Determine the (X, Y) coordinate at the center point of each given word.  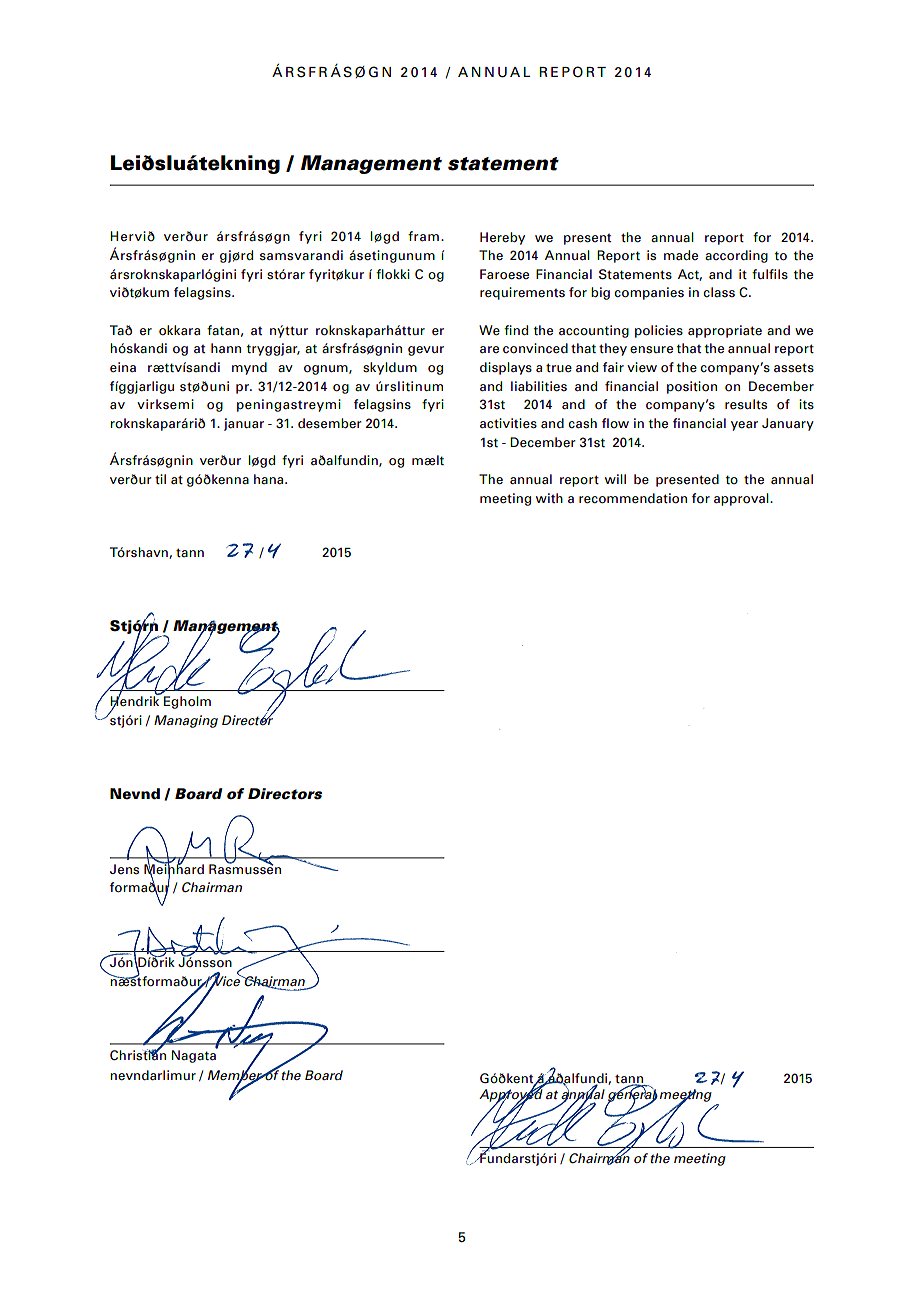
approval (742, 499)
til (160, 479)
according (736, 256)
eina (123, 367)
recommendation (633, 498)
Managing (186, 721)
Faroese (504, 274)
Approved (511, 1095)
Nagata (195, 1055)
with (549, 498)
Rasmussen (245, 868)
